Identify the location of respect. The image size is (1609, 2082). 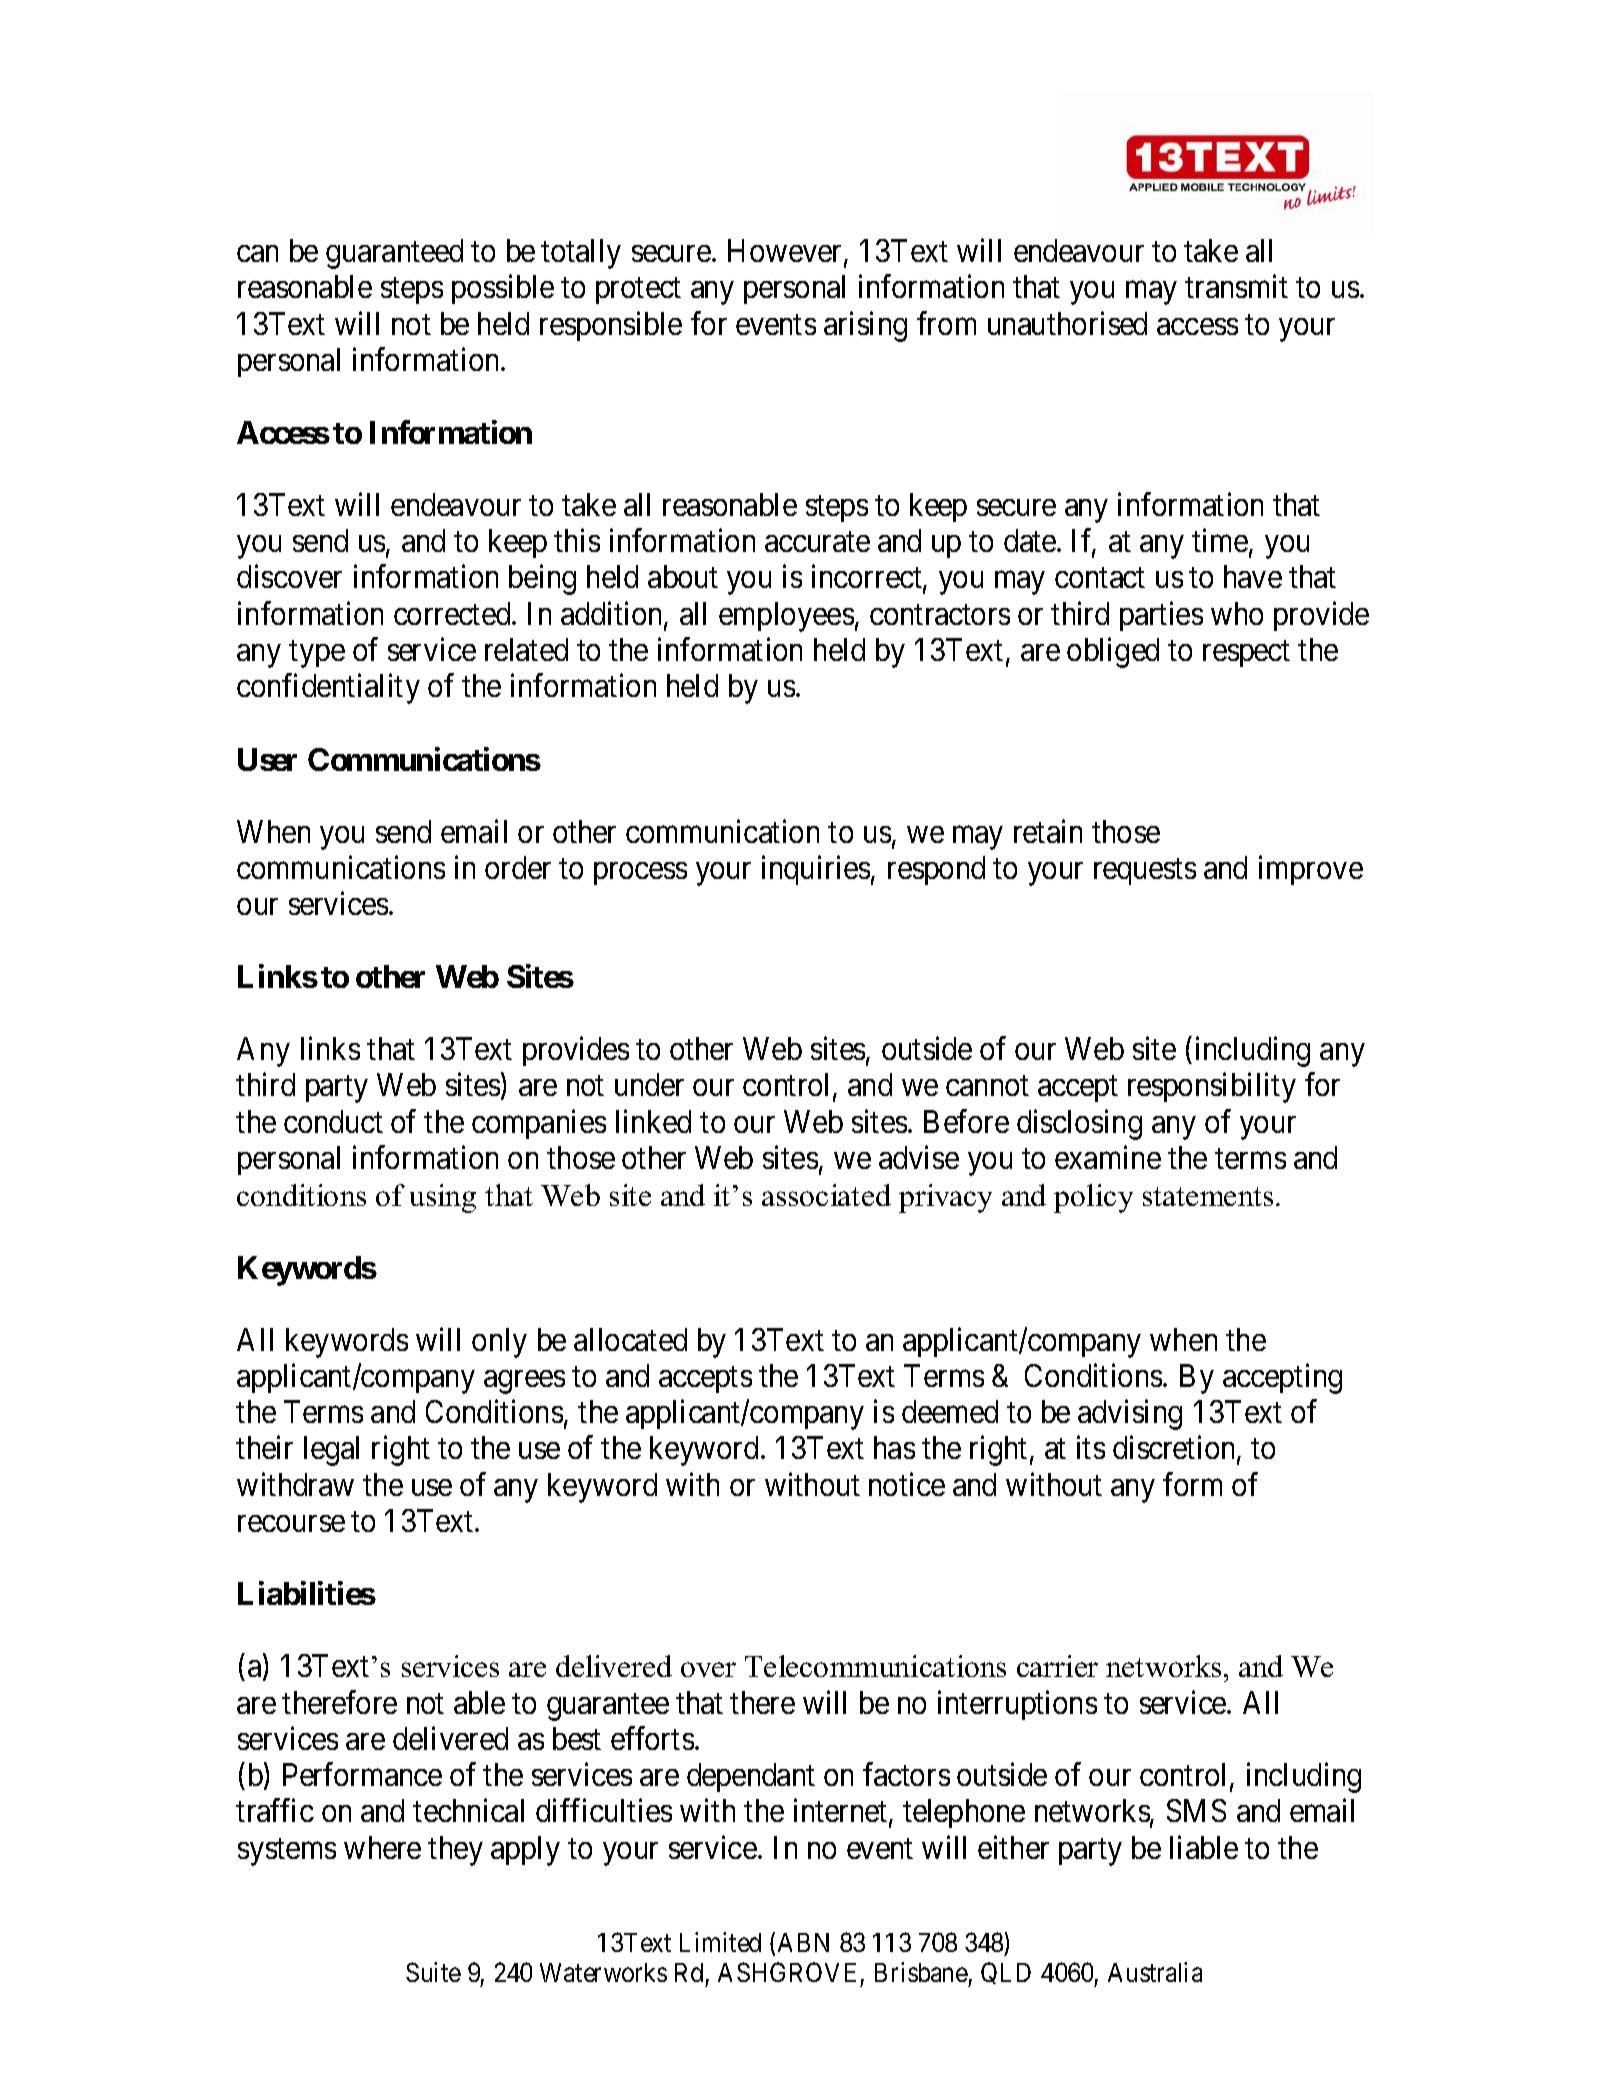
(1246, 654).
